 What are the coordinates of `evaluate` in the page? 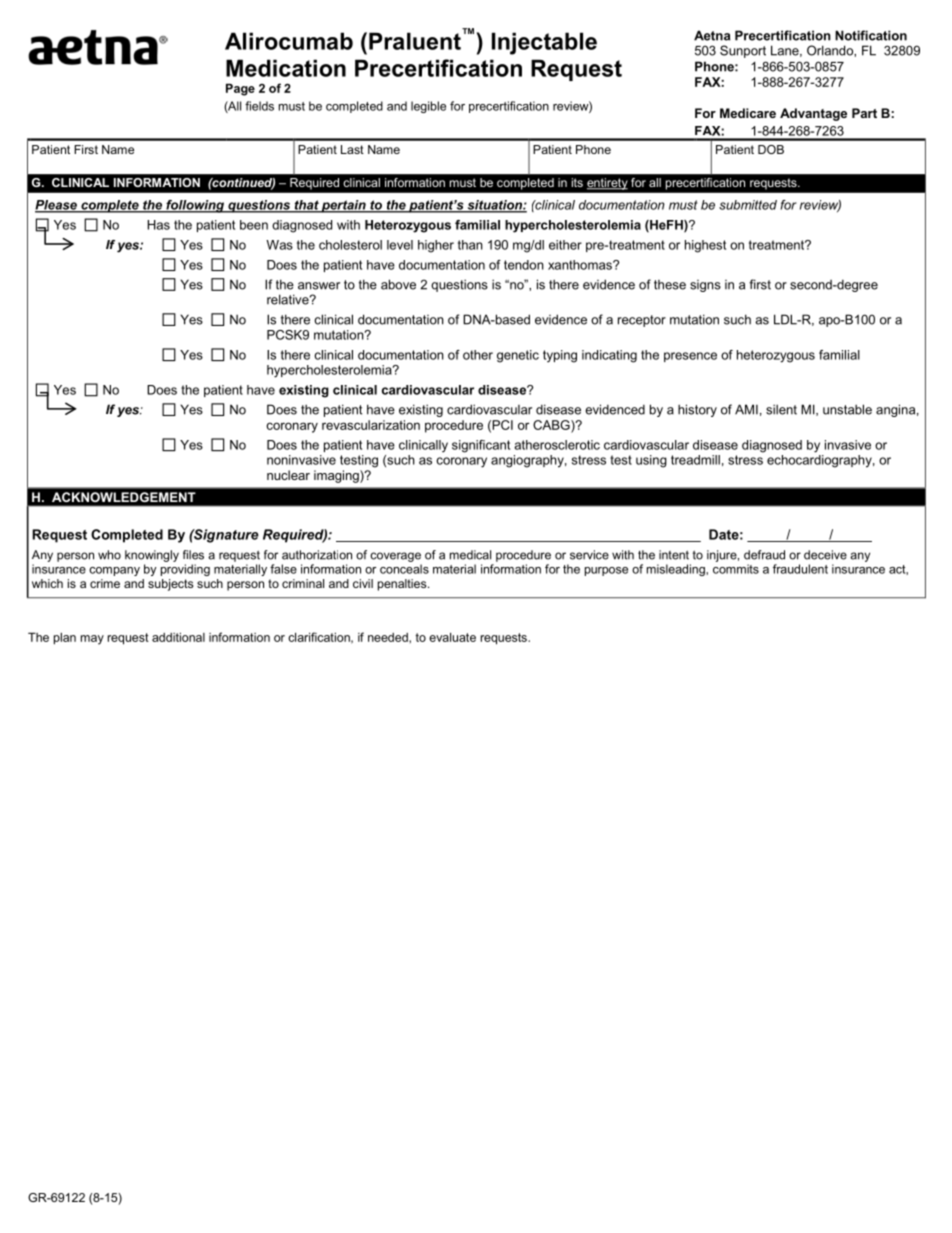 It's located at (452, 637).
